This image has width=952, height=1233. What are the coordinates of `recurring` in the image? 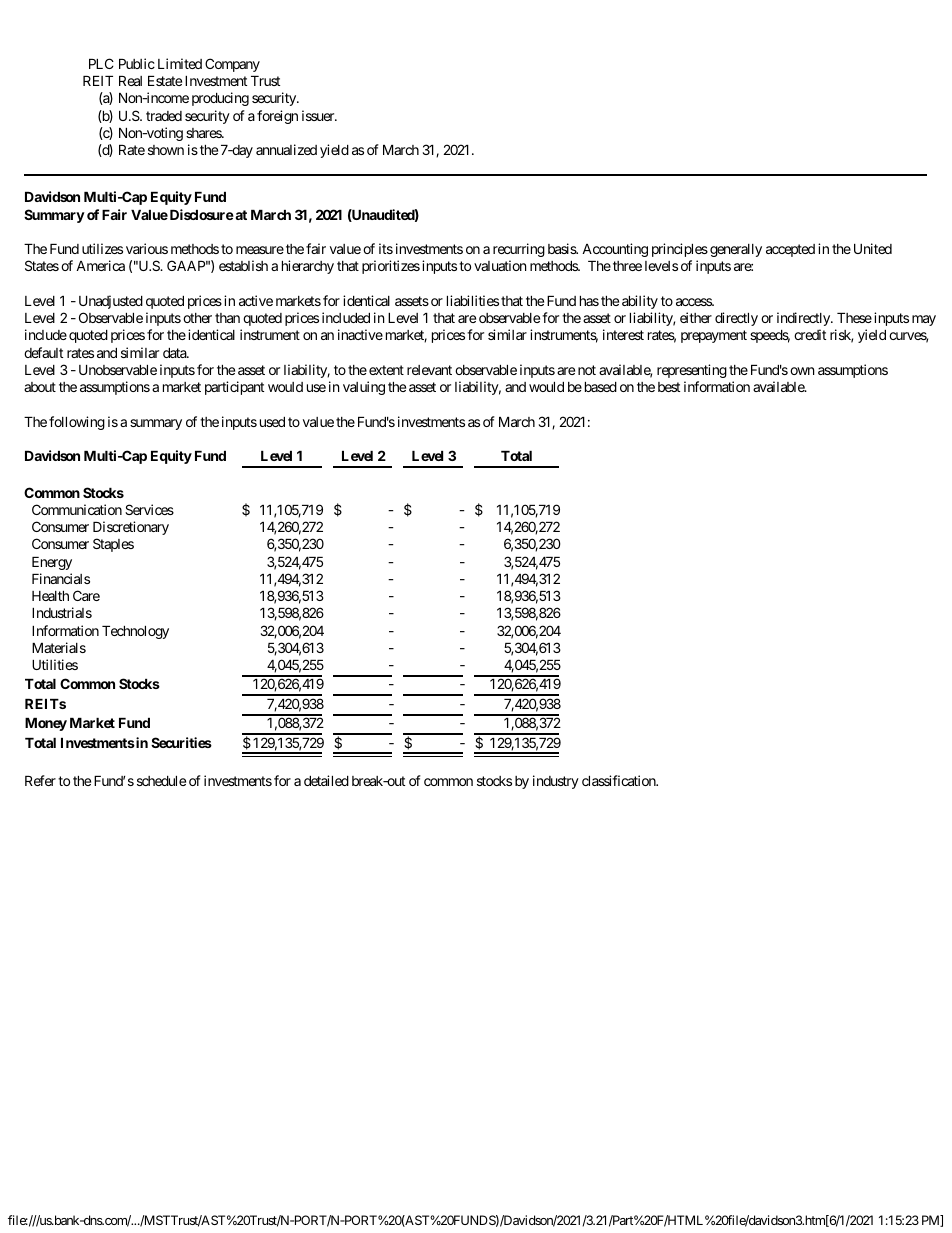 It's located at (519, 250).
